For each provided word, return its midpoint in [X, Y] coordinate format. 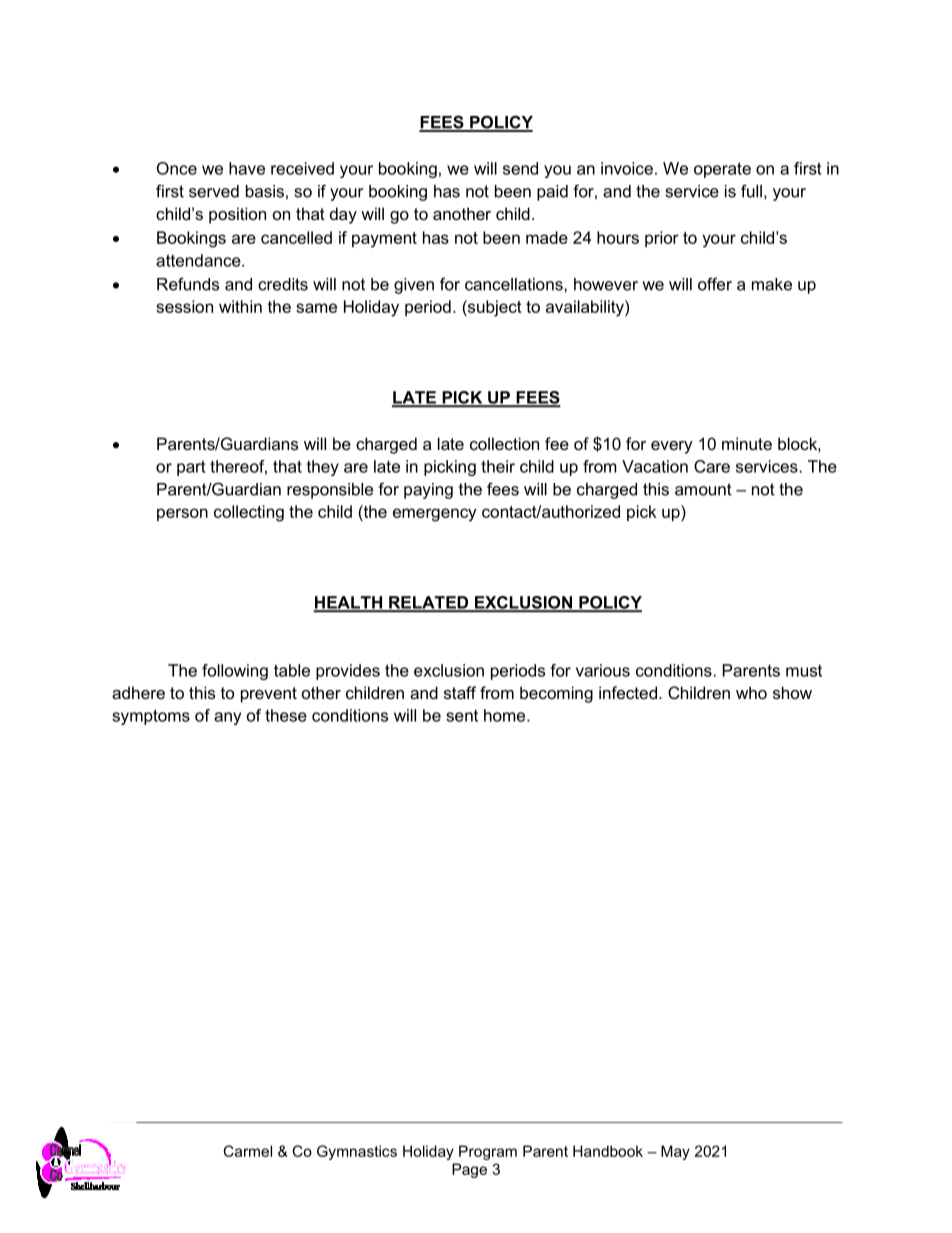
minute [747, 443]
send [520, 168]
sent [462, 716]
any [227, 718]
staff [460, 692]
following [235, 672]
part [191, 468]
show [792, 692]
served [214, 191]
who [751, 692]
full [751, 191]
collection [504, 443]
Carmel [247, 1151]
